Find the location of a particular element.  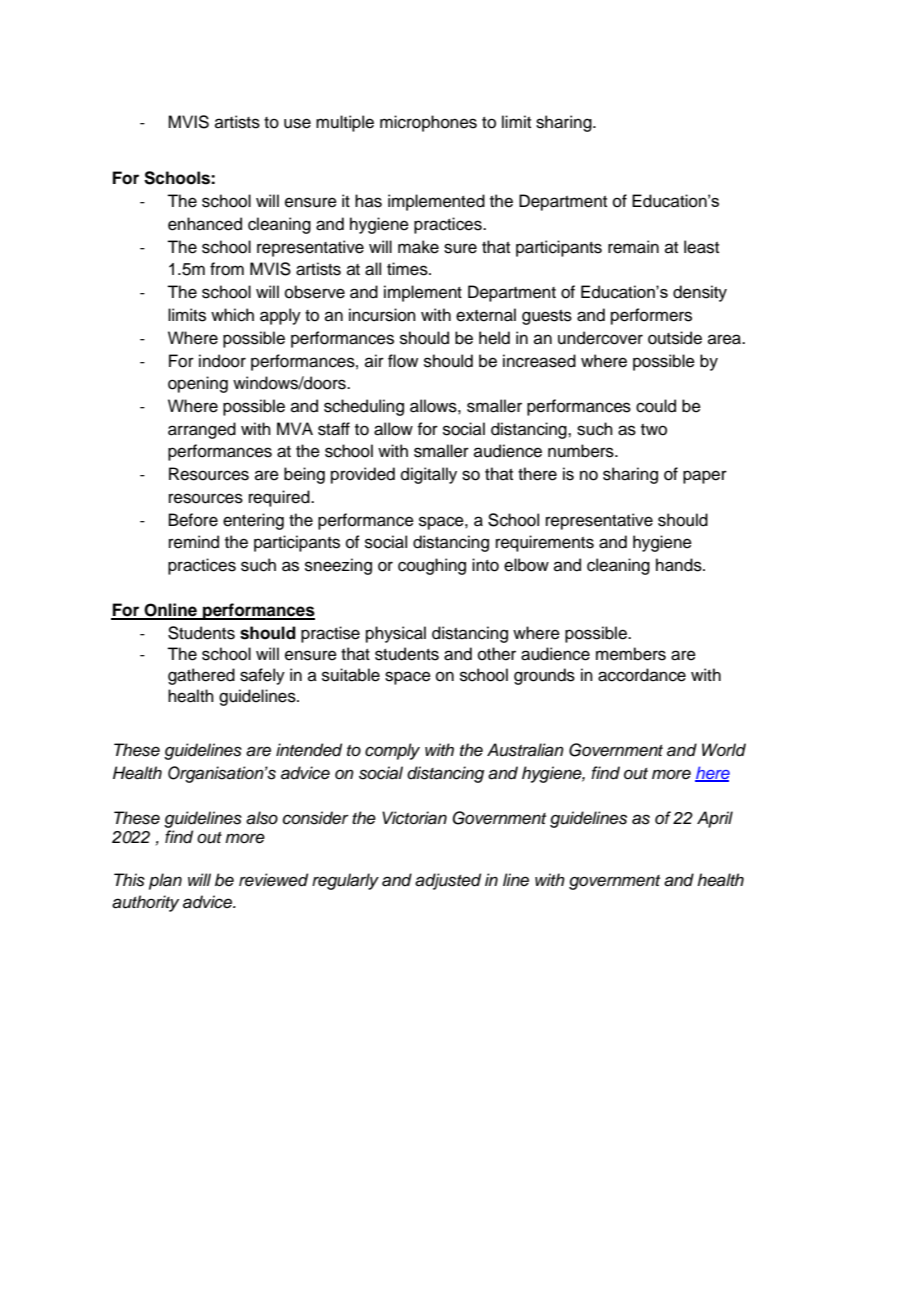

remain is located at coordinates (633, 247).
